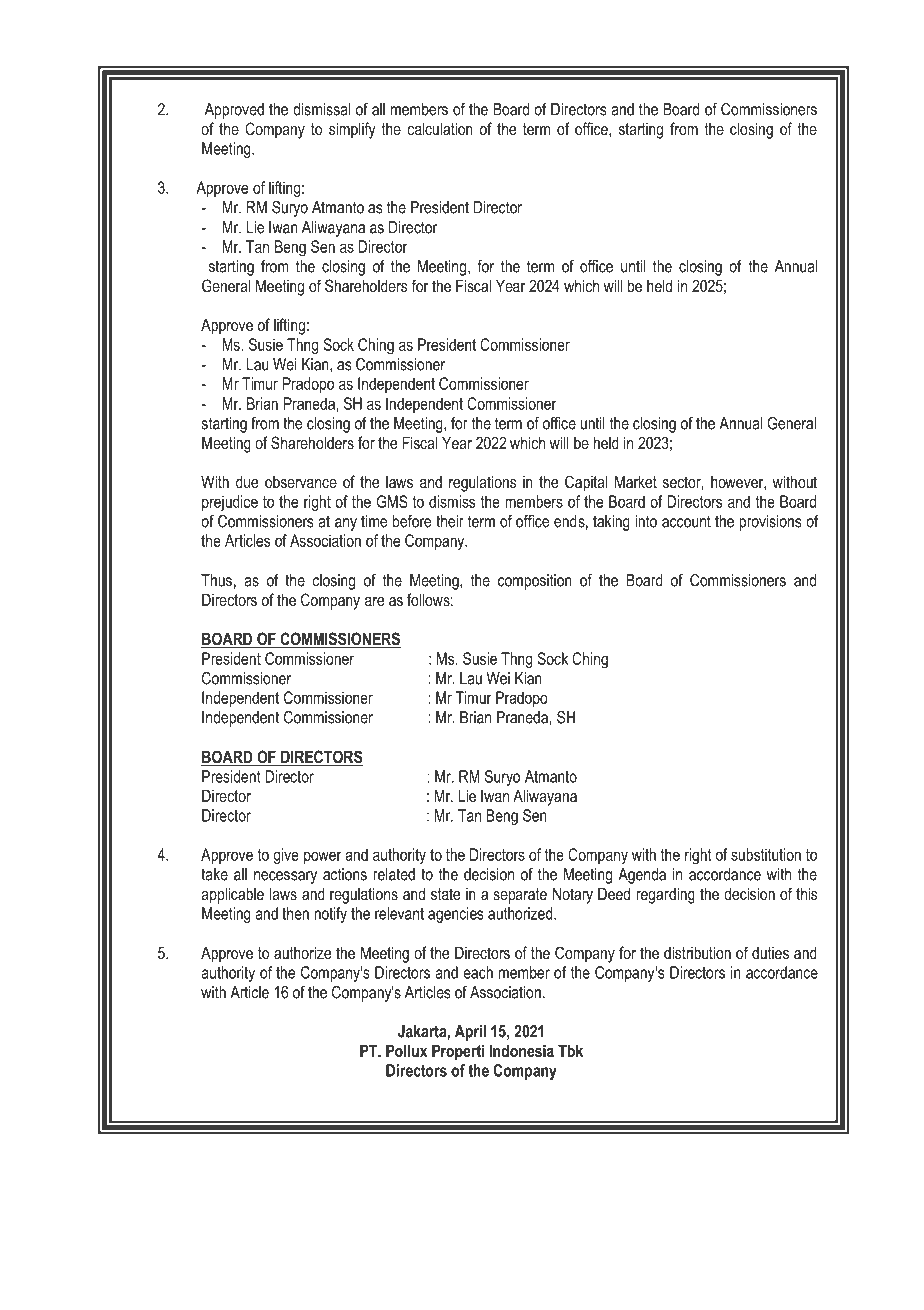 This screenshot has width=924, height=1310. Describe the element at coordinates (535, 582) in the screenshot. I see `composition` at that location.
